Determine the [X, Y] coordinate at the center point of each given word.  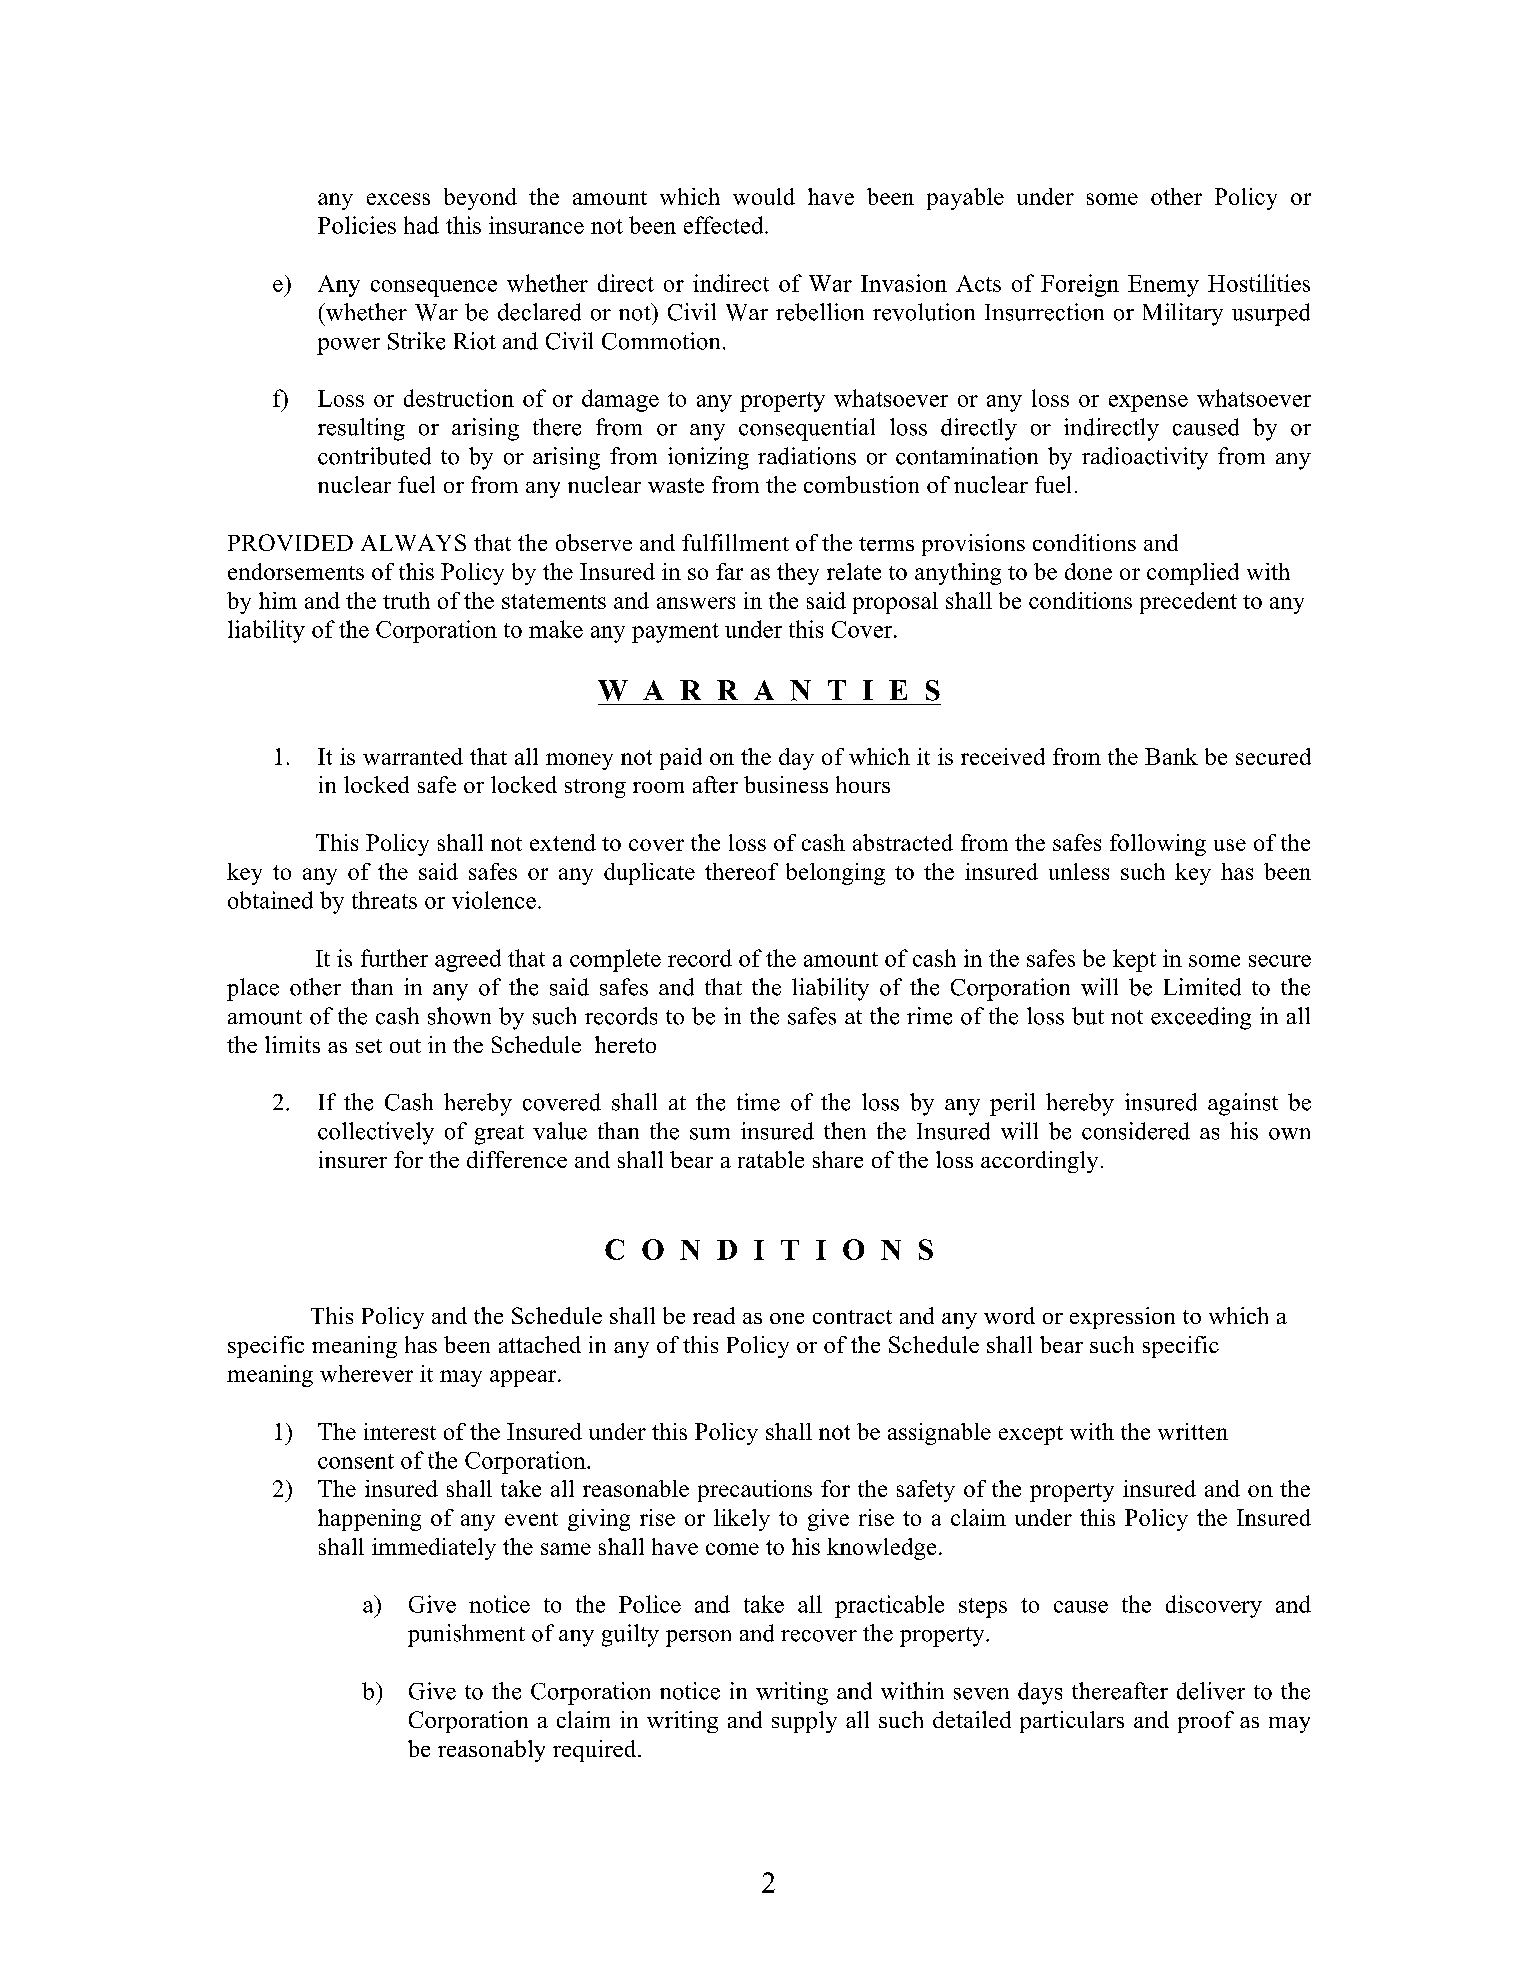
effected [725, 225]
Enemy [1163, 286]
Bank [1171, 756]
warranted [413, 756]
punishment [466, 1635]
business [786, 784]
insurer [353, 1159]
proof [1206, 1722]
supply [804, 1722]
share [838, 1159]
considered [1136, 1131]
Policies [357, 225]
